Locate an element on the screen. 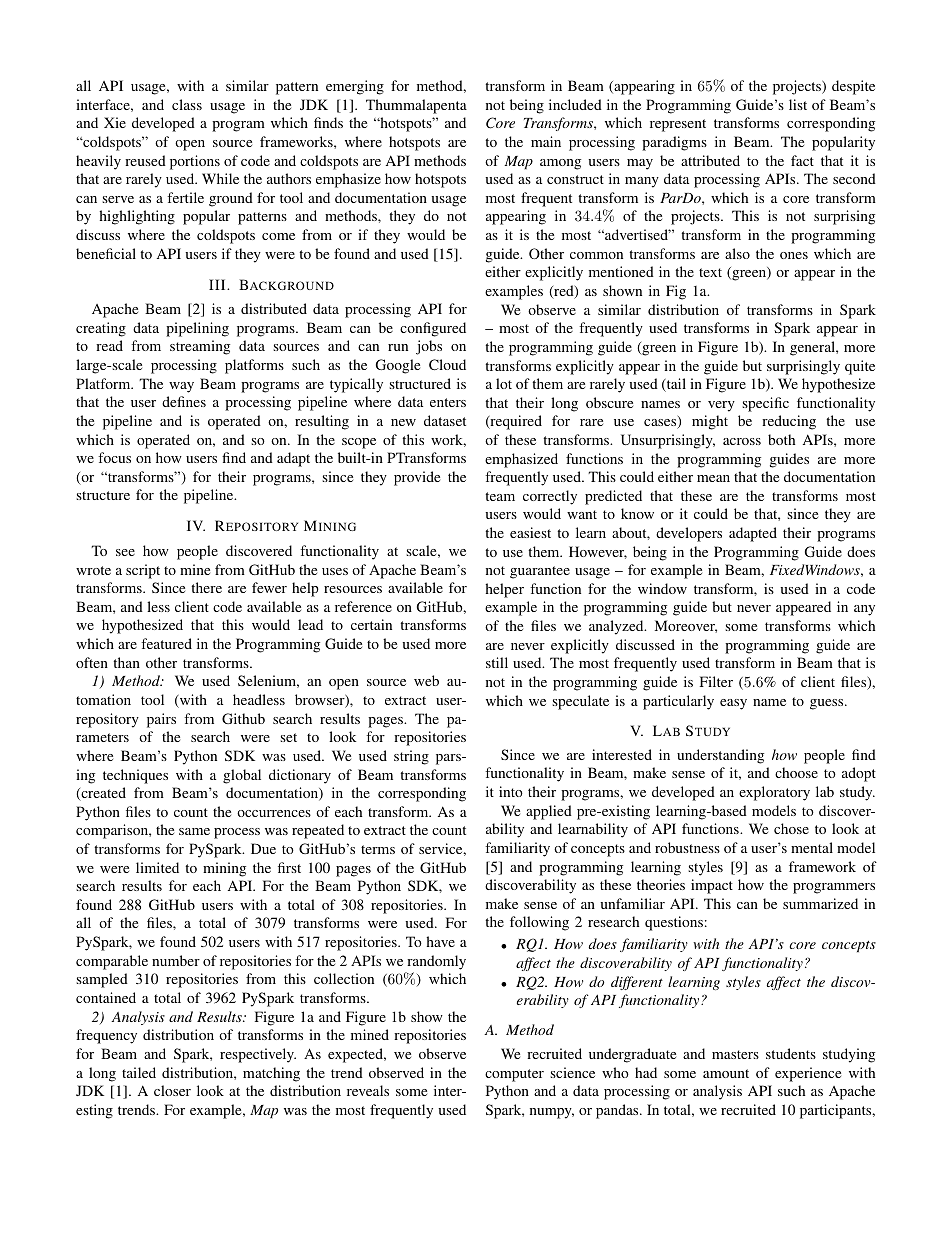 The width and height of the screenshot is (952, 1233). main is located at coordinates (546, 141).
